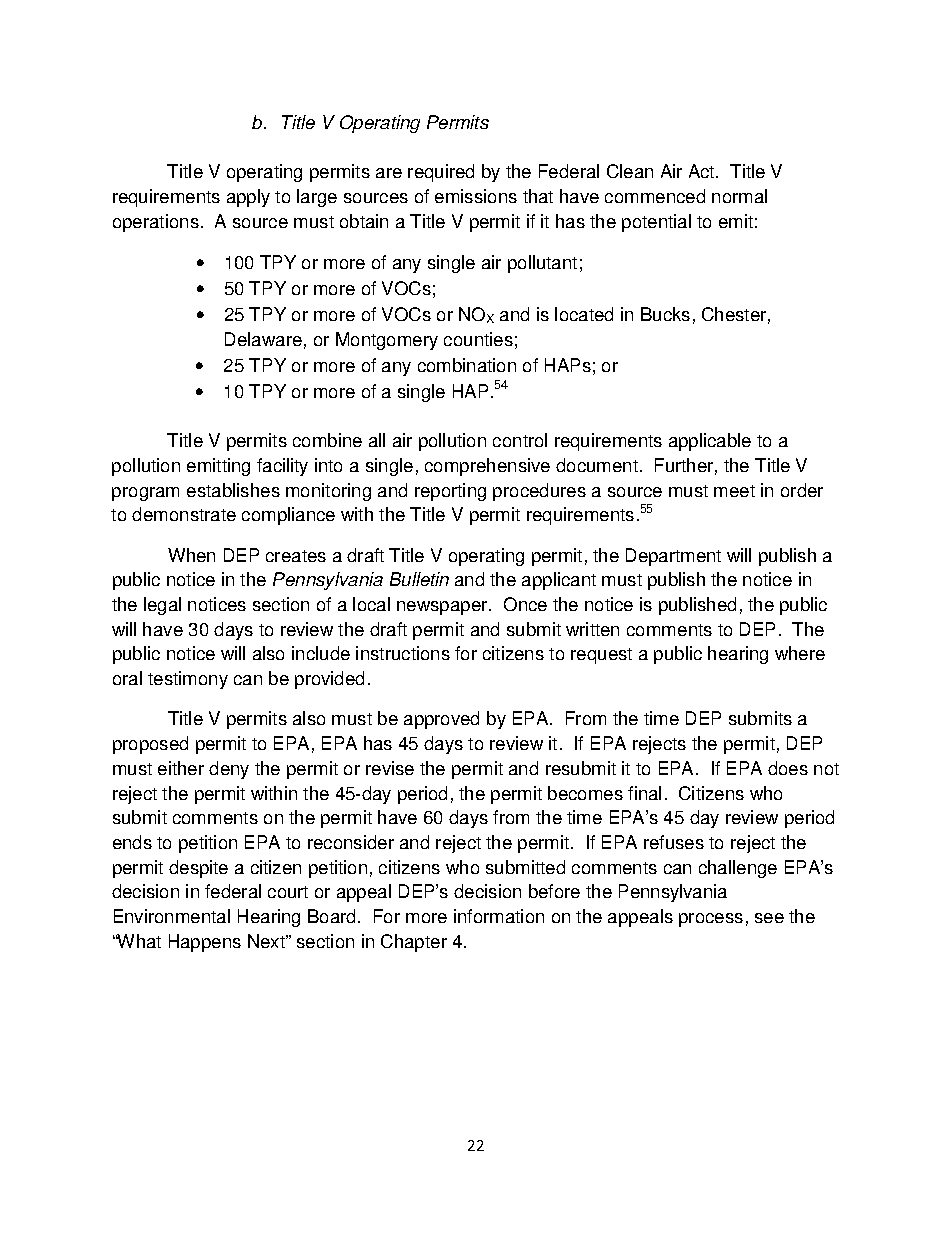 The image size is (952, 1233). What do you see at coordinates (710, 442) in the screenshot?
I see `applicable` at bounding box center [710, 442].
